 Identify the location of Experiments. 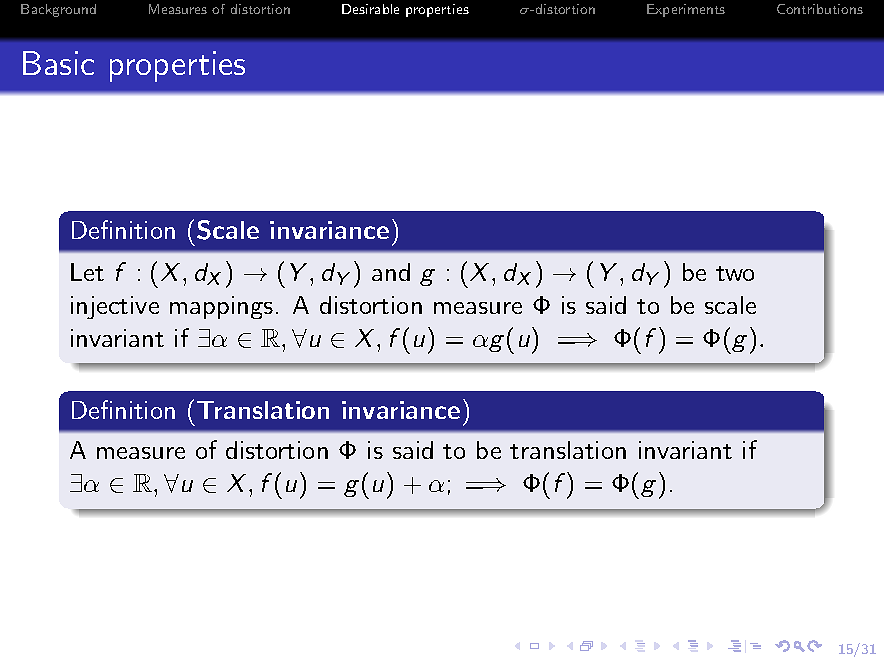
(686, 10).
